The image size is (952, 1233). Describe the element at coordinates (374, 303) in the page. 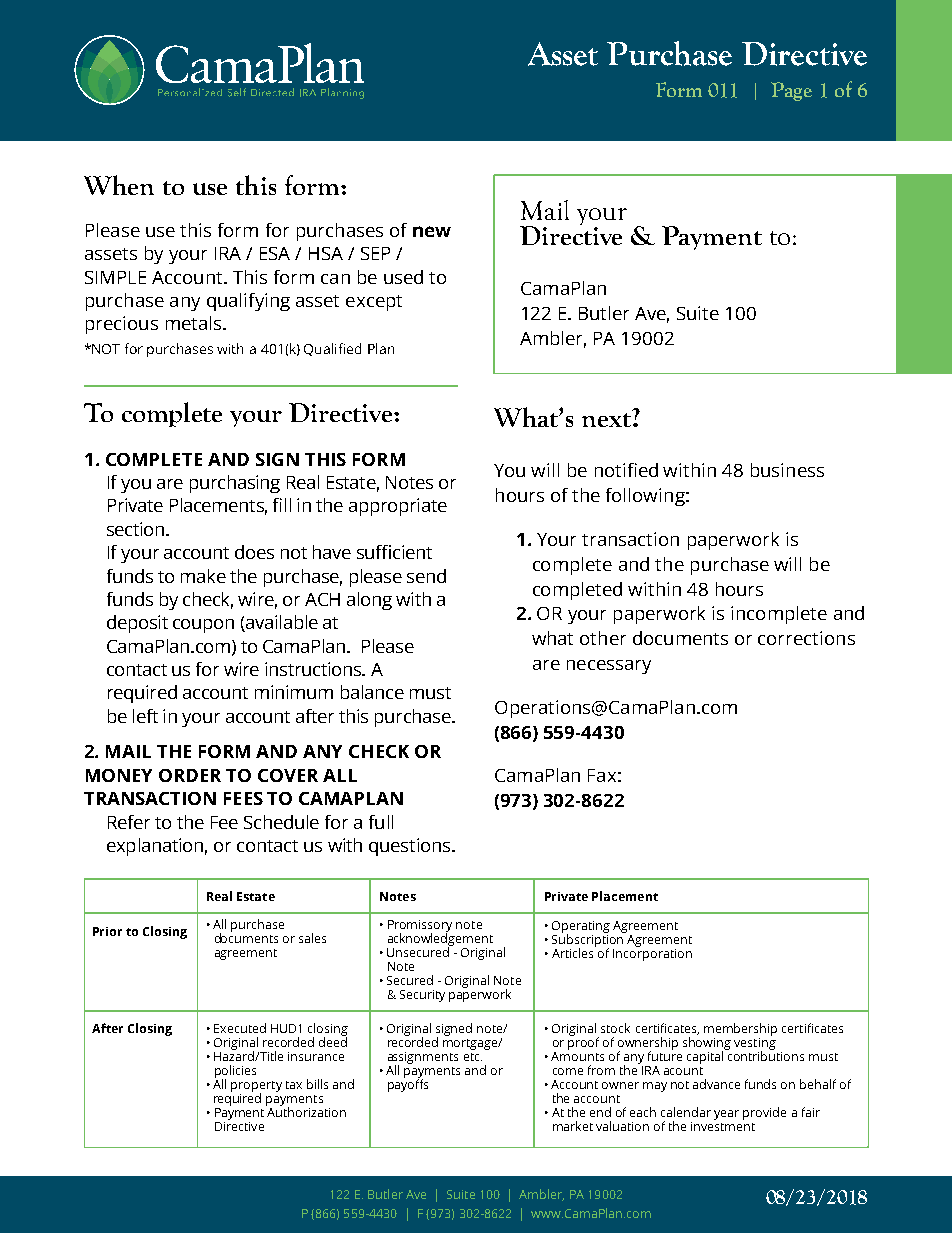

I see `except` at that location.
